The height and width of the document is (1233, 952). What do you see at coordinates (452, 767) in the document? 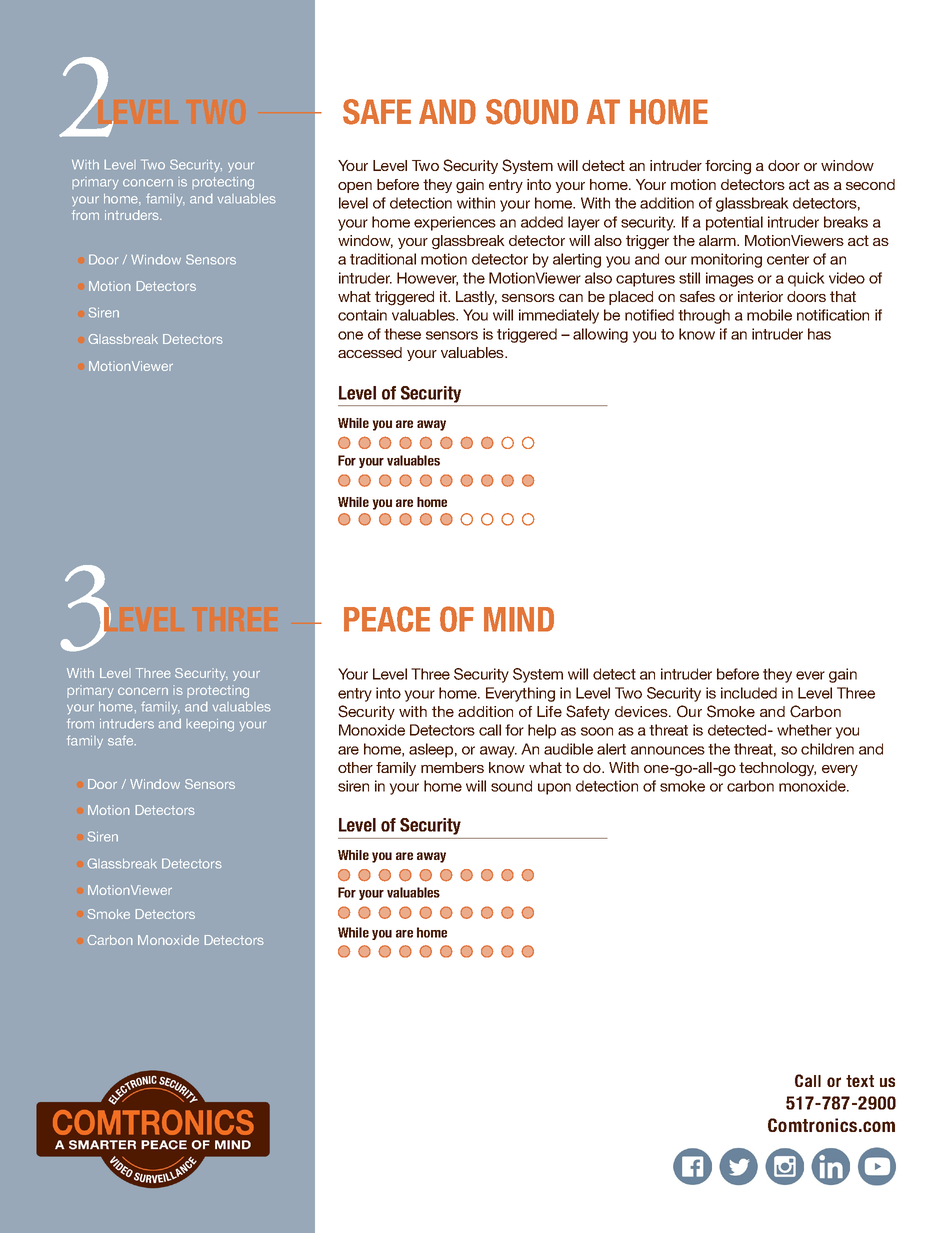
I see `members` at bounding box center [452, 767].
